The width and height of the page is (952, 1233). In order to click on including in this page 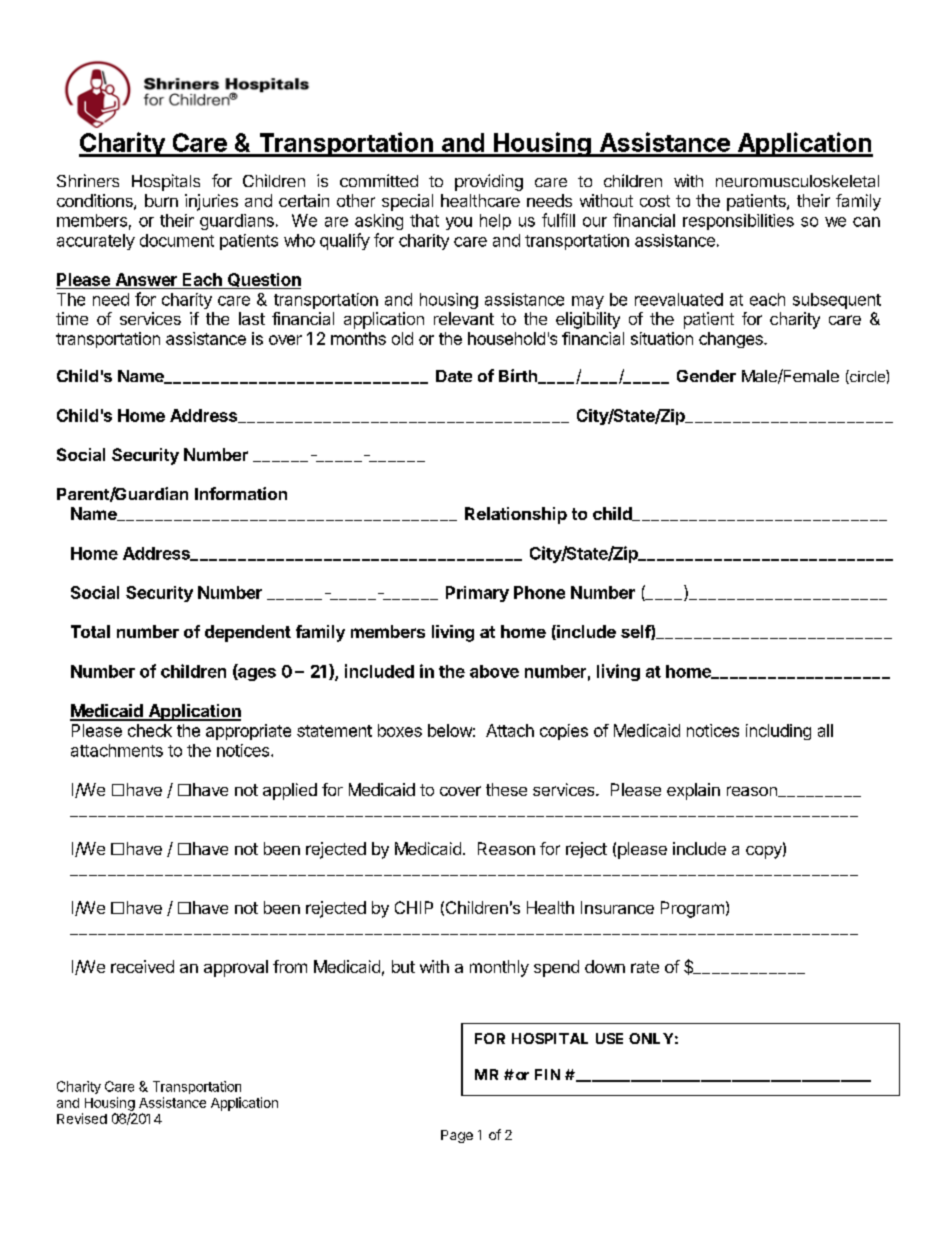, I will do `click(778, 732)`.
